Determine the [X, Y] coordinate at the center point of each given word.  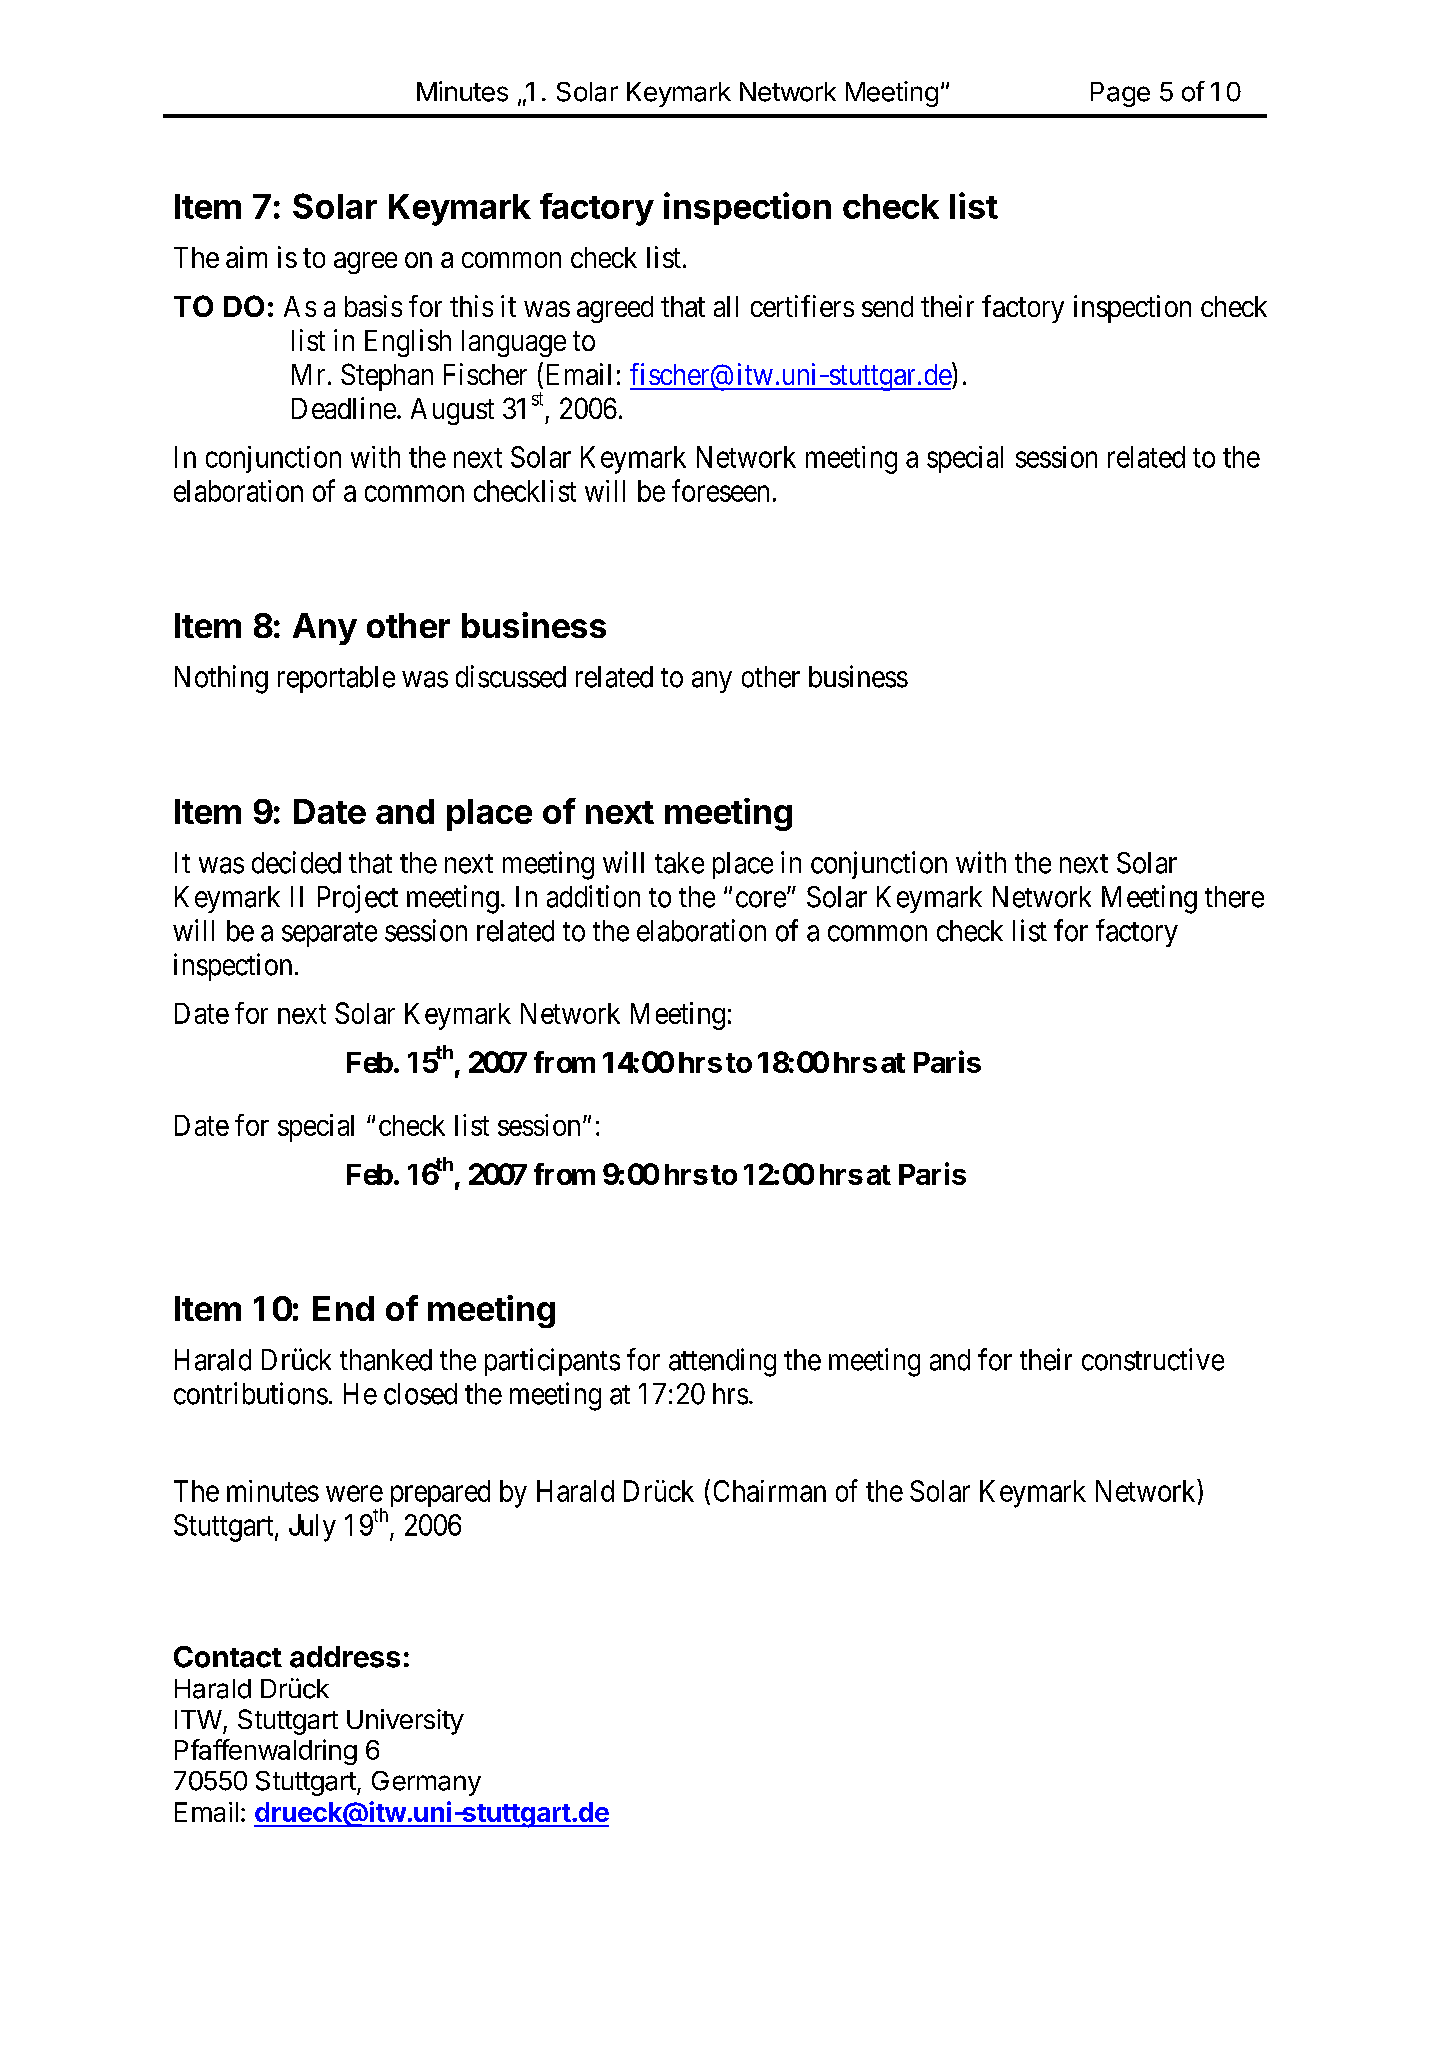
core [761, 899]
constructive [1153, 1359]
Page [1120, 94]
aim [246, 257]
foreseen [720, 490]
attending [722, 1362]
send [887, 306]
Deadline [344, 408]
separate [329, 934]
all [726, 306]
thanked [386, 1360]
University [405, 1722]
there [1234, 897]
